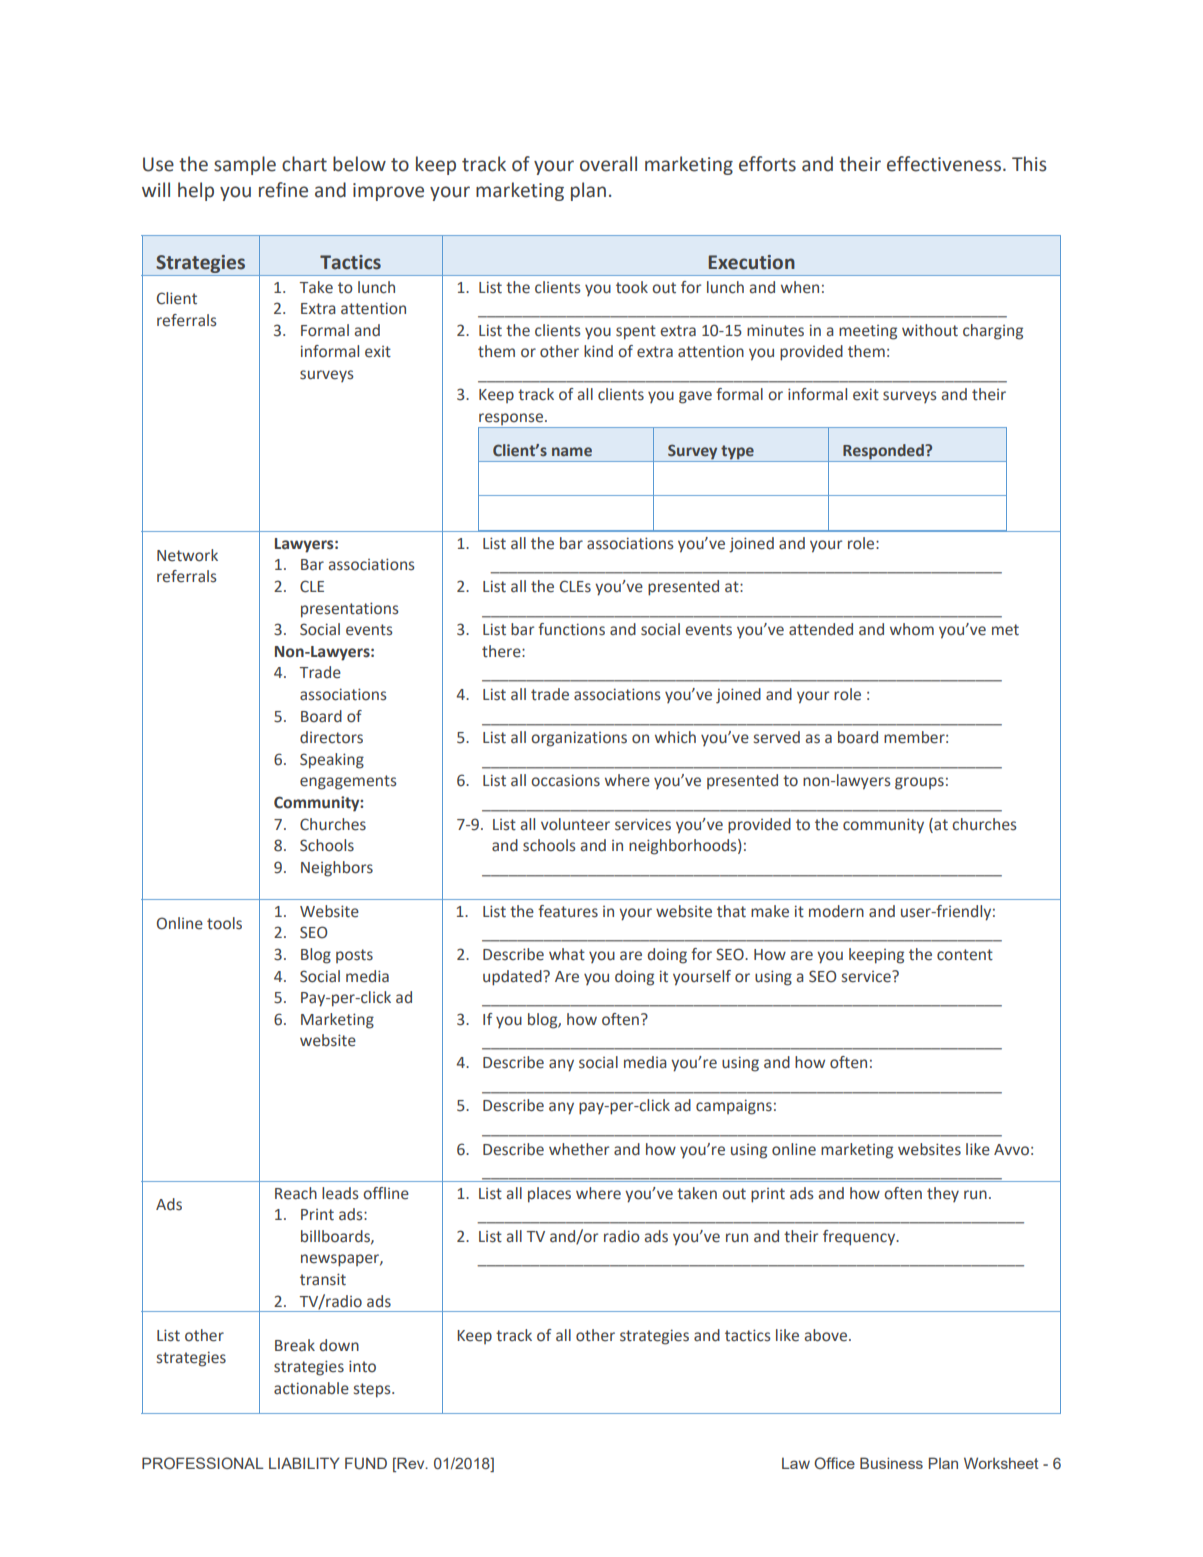 This screenshot has width=1203, height=1557. I want to click on what, so click(567, 954).
